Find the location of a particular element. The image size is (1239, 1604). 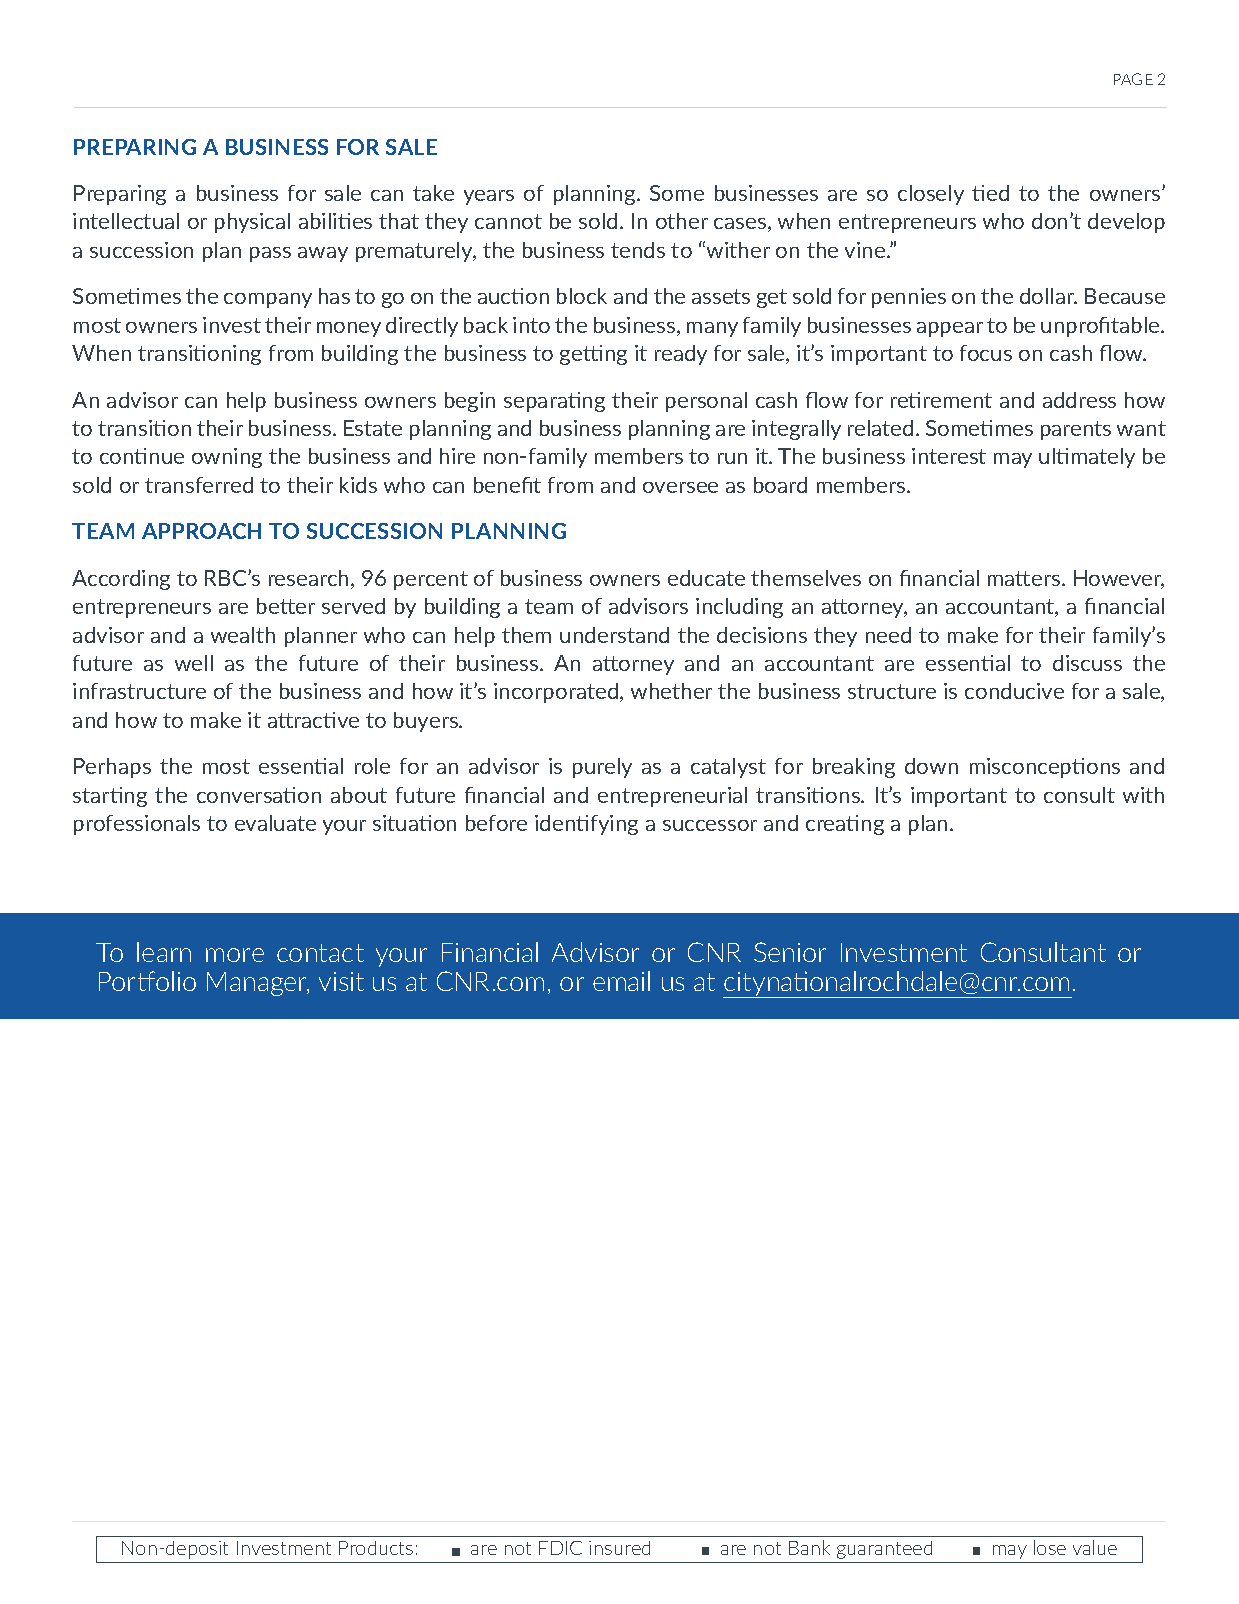

identifying is located at coordinates (586, 825).
